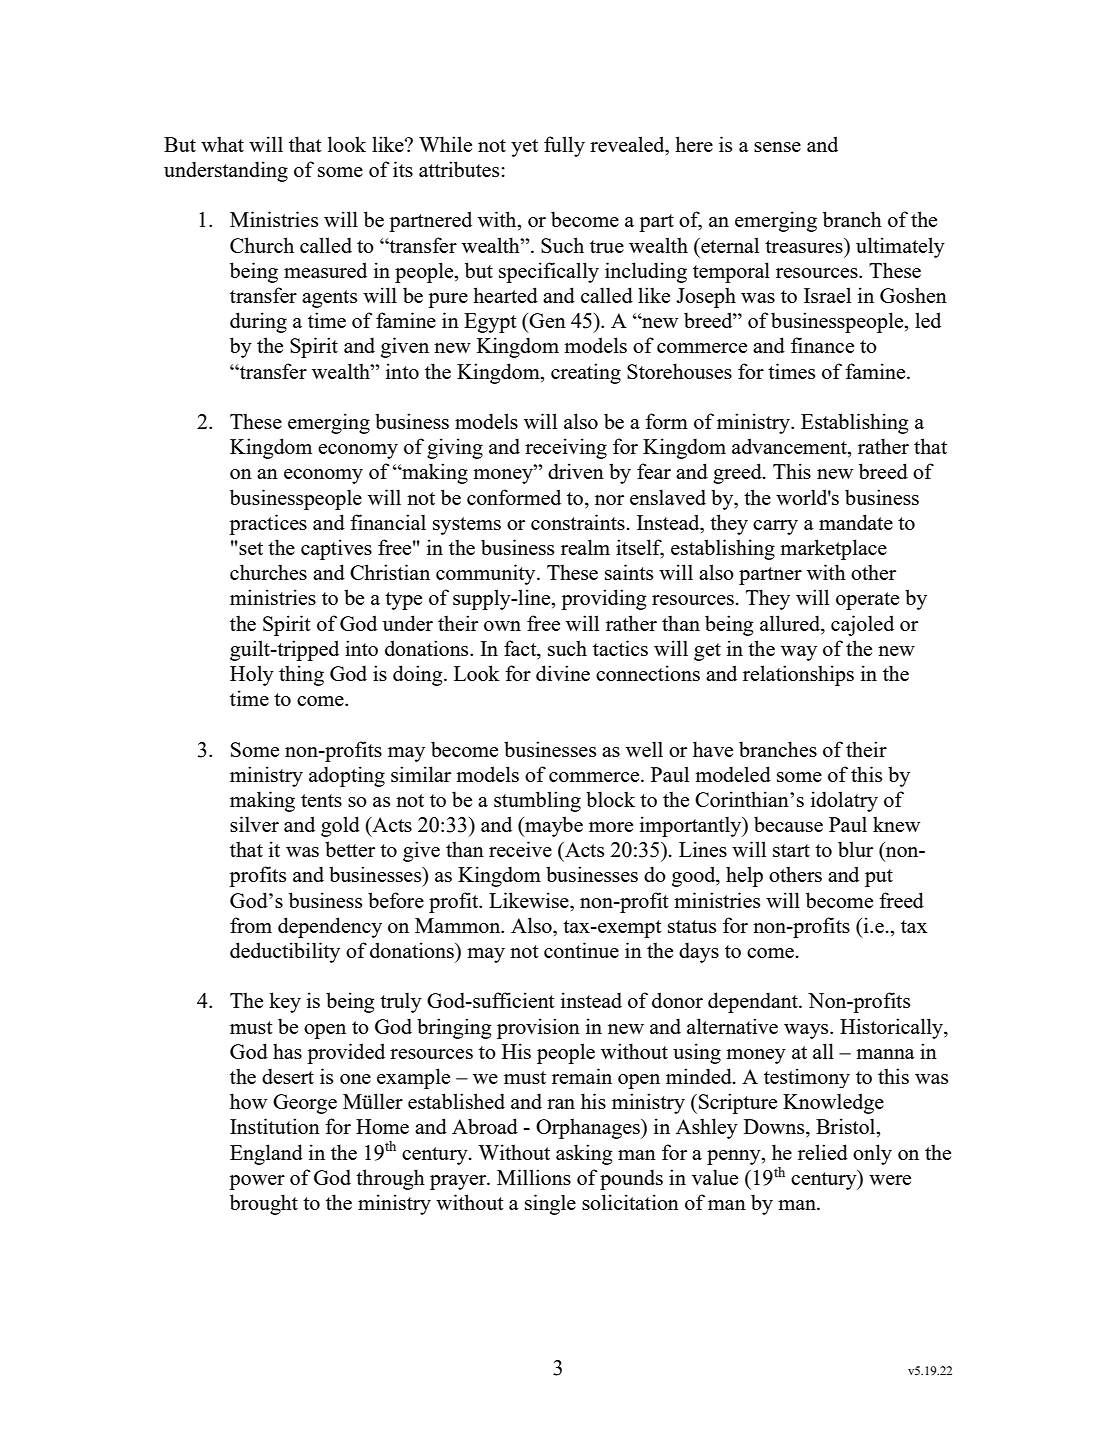 The image size is (1117, 1446). Describe the element at coordinates (585, 547) in the image. I see `realm` at that location.
